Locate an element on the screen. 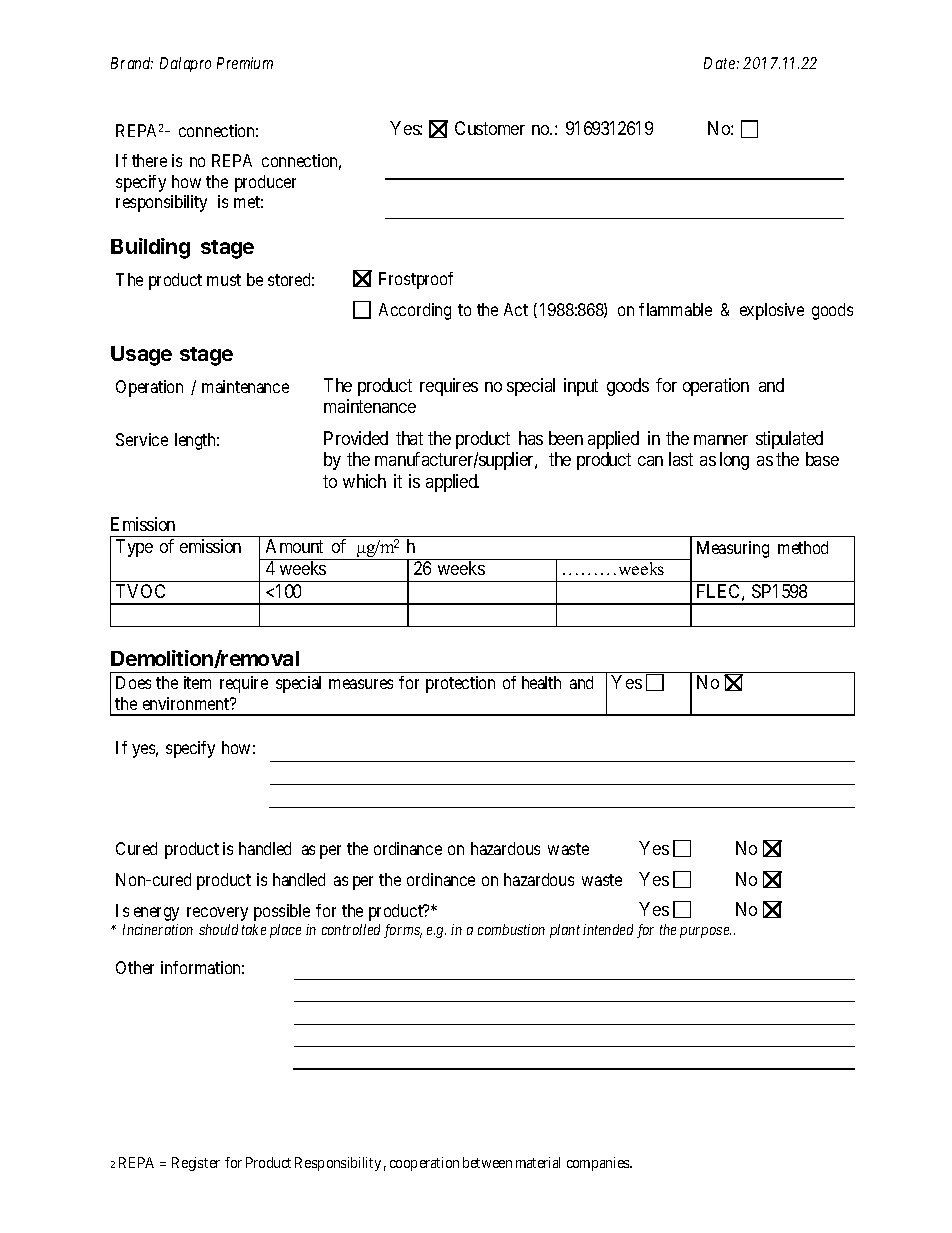 The image size is (952, 1233). Register is located at coordinates (196, 1164).
